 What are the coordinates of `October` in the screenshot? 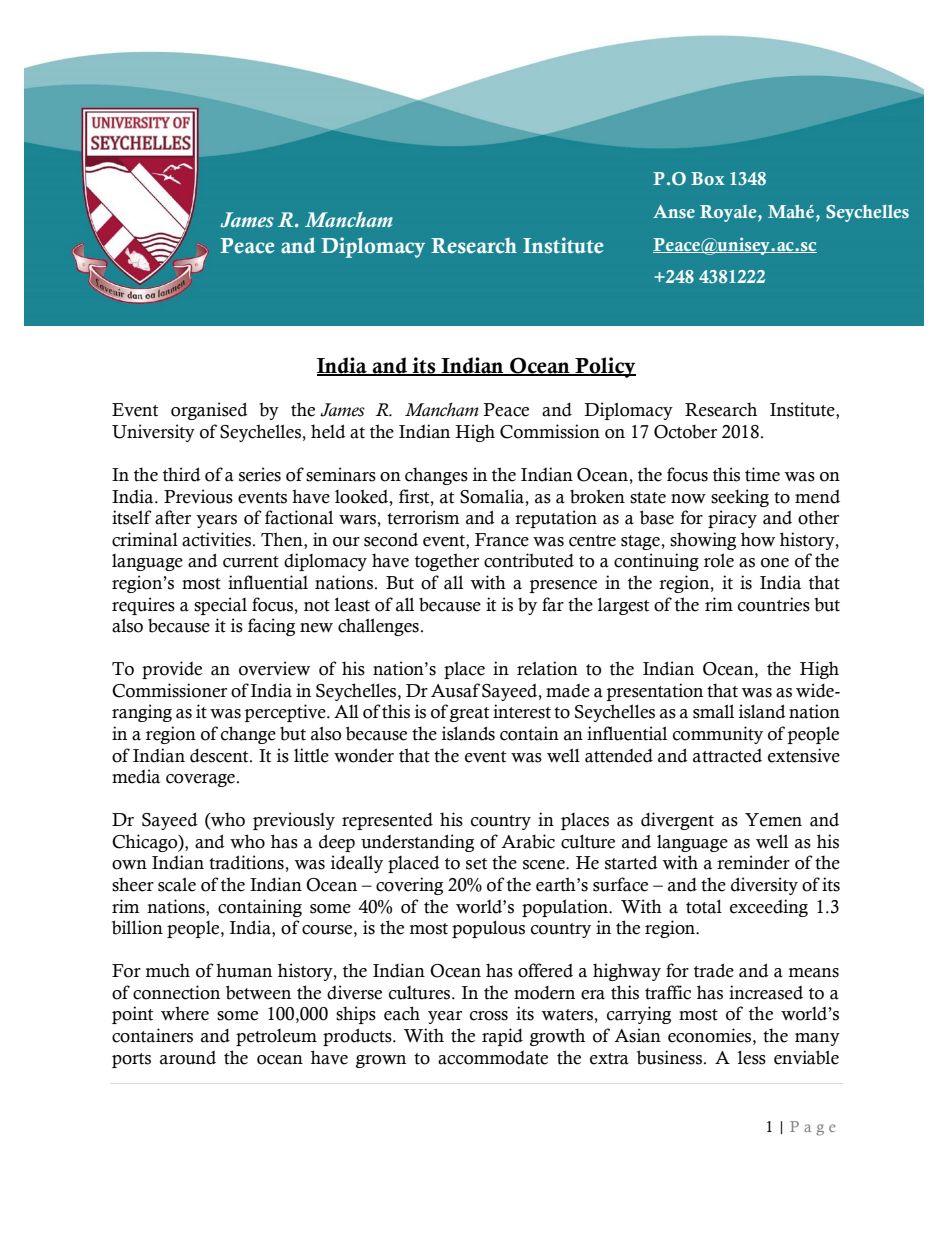 It's located at (685, 432).
